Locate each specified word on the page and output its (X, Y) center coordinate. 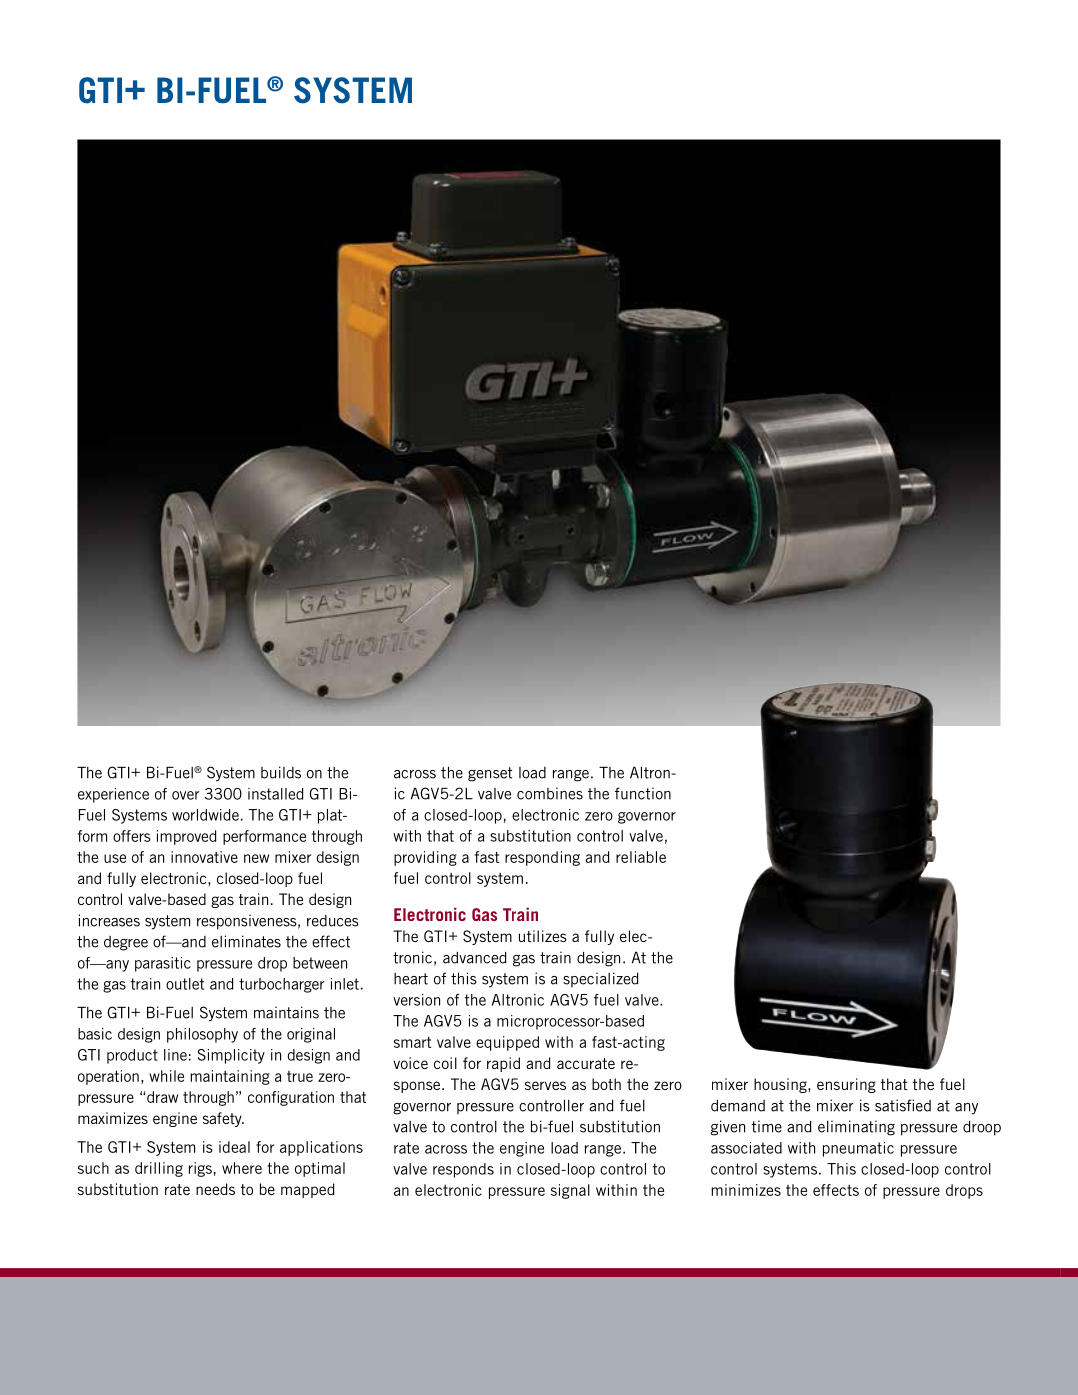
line (175, 1055)
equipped (507, 1043)
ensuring (846, 1085)
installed (276, 794)
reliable (641, 857)
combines (550, 793)
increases (109, 920)
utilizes (543, 936)
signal (570, 1191)
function (643, 793)
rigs (200, 1169)
